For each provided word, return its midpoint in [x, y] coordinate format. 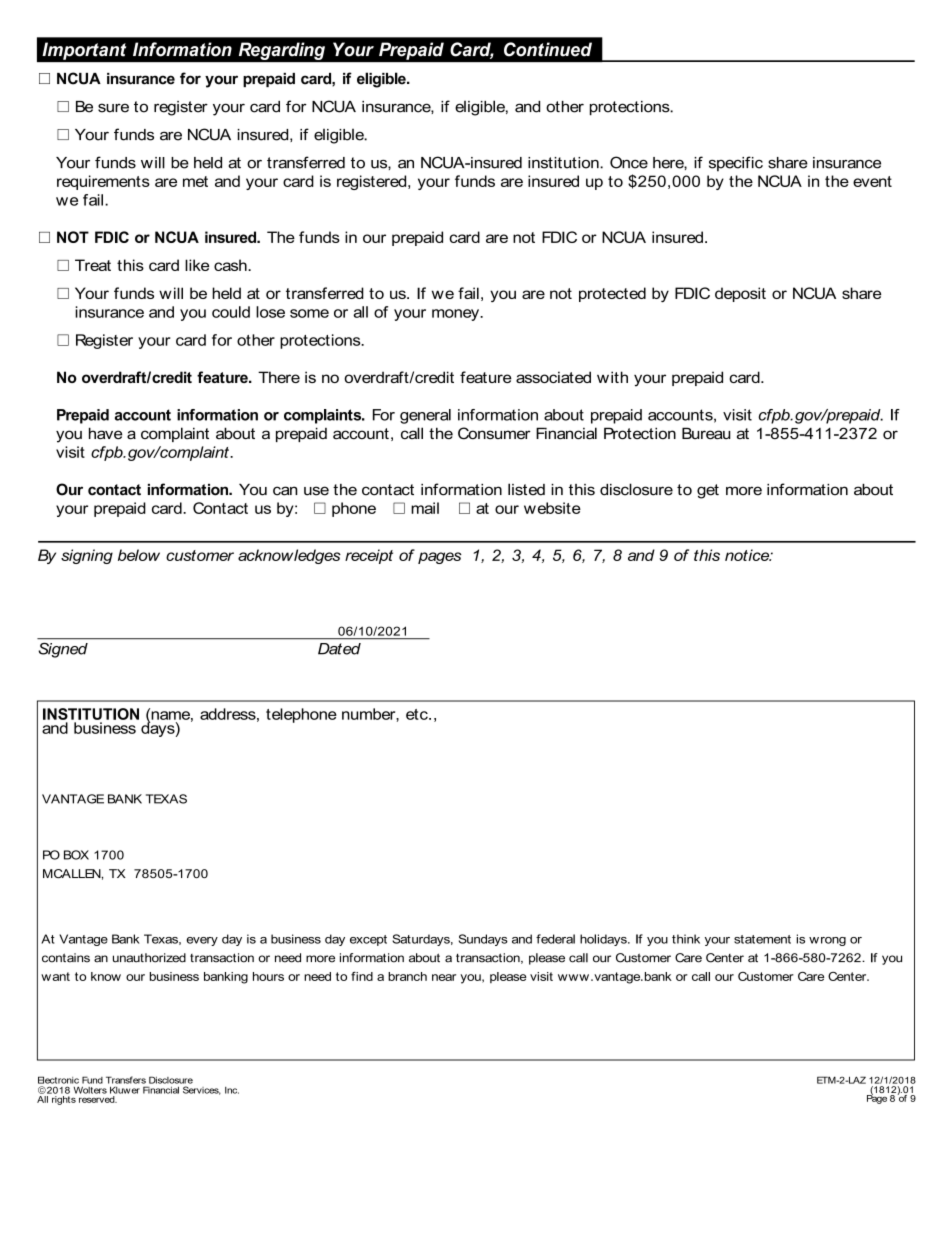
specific [736, 164]
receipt [369, 556]
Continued [548, 49]
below [139, 555]
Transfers [126, 1080]
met [195, 181]
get [708, 491]
